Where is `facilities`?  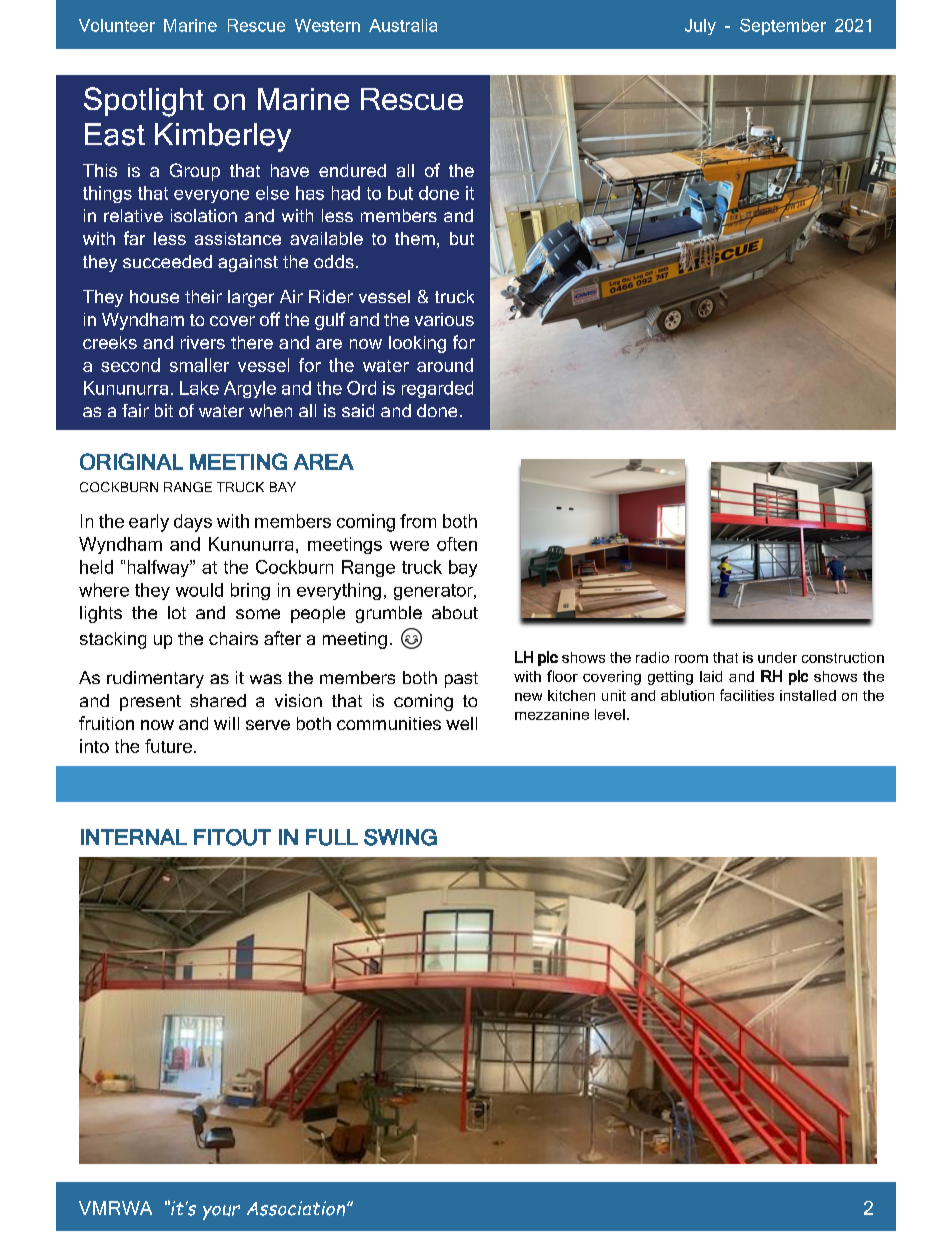 facilities is located at coordinates (747, 695).
